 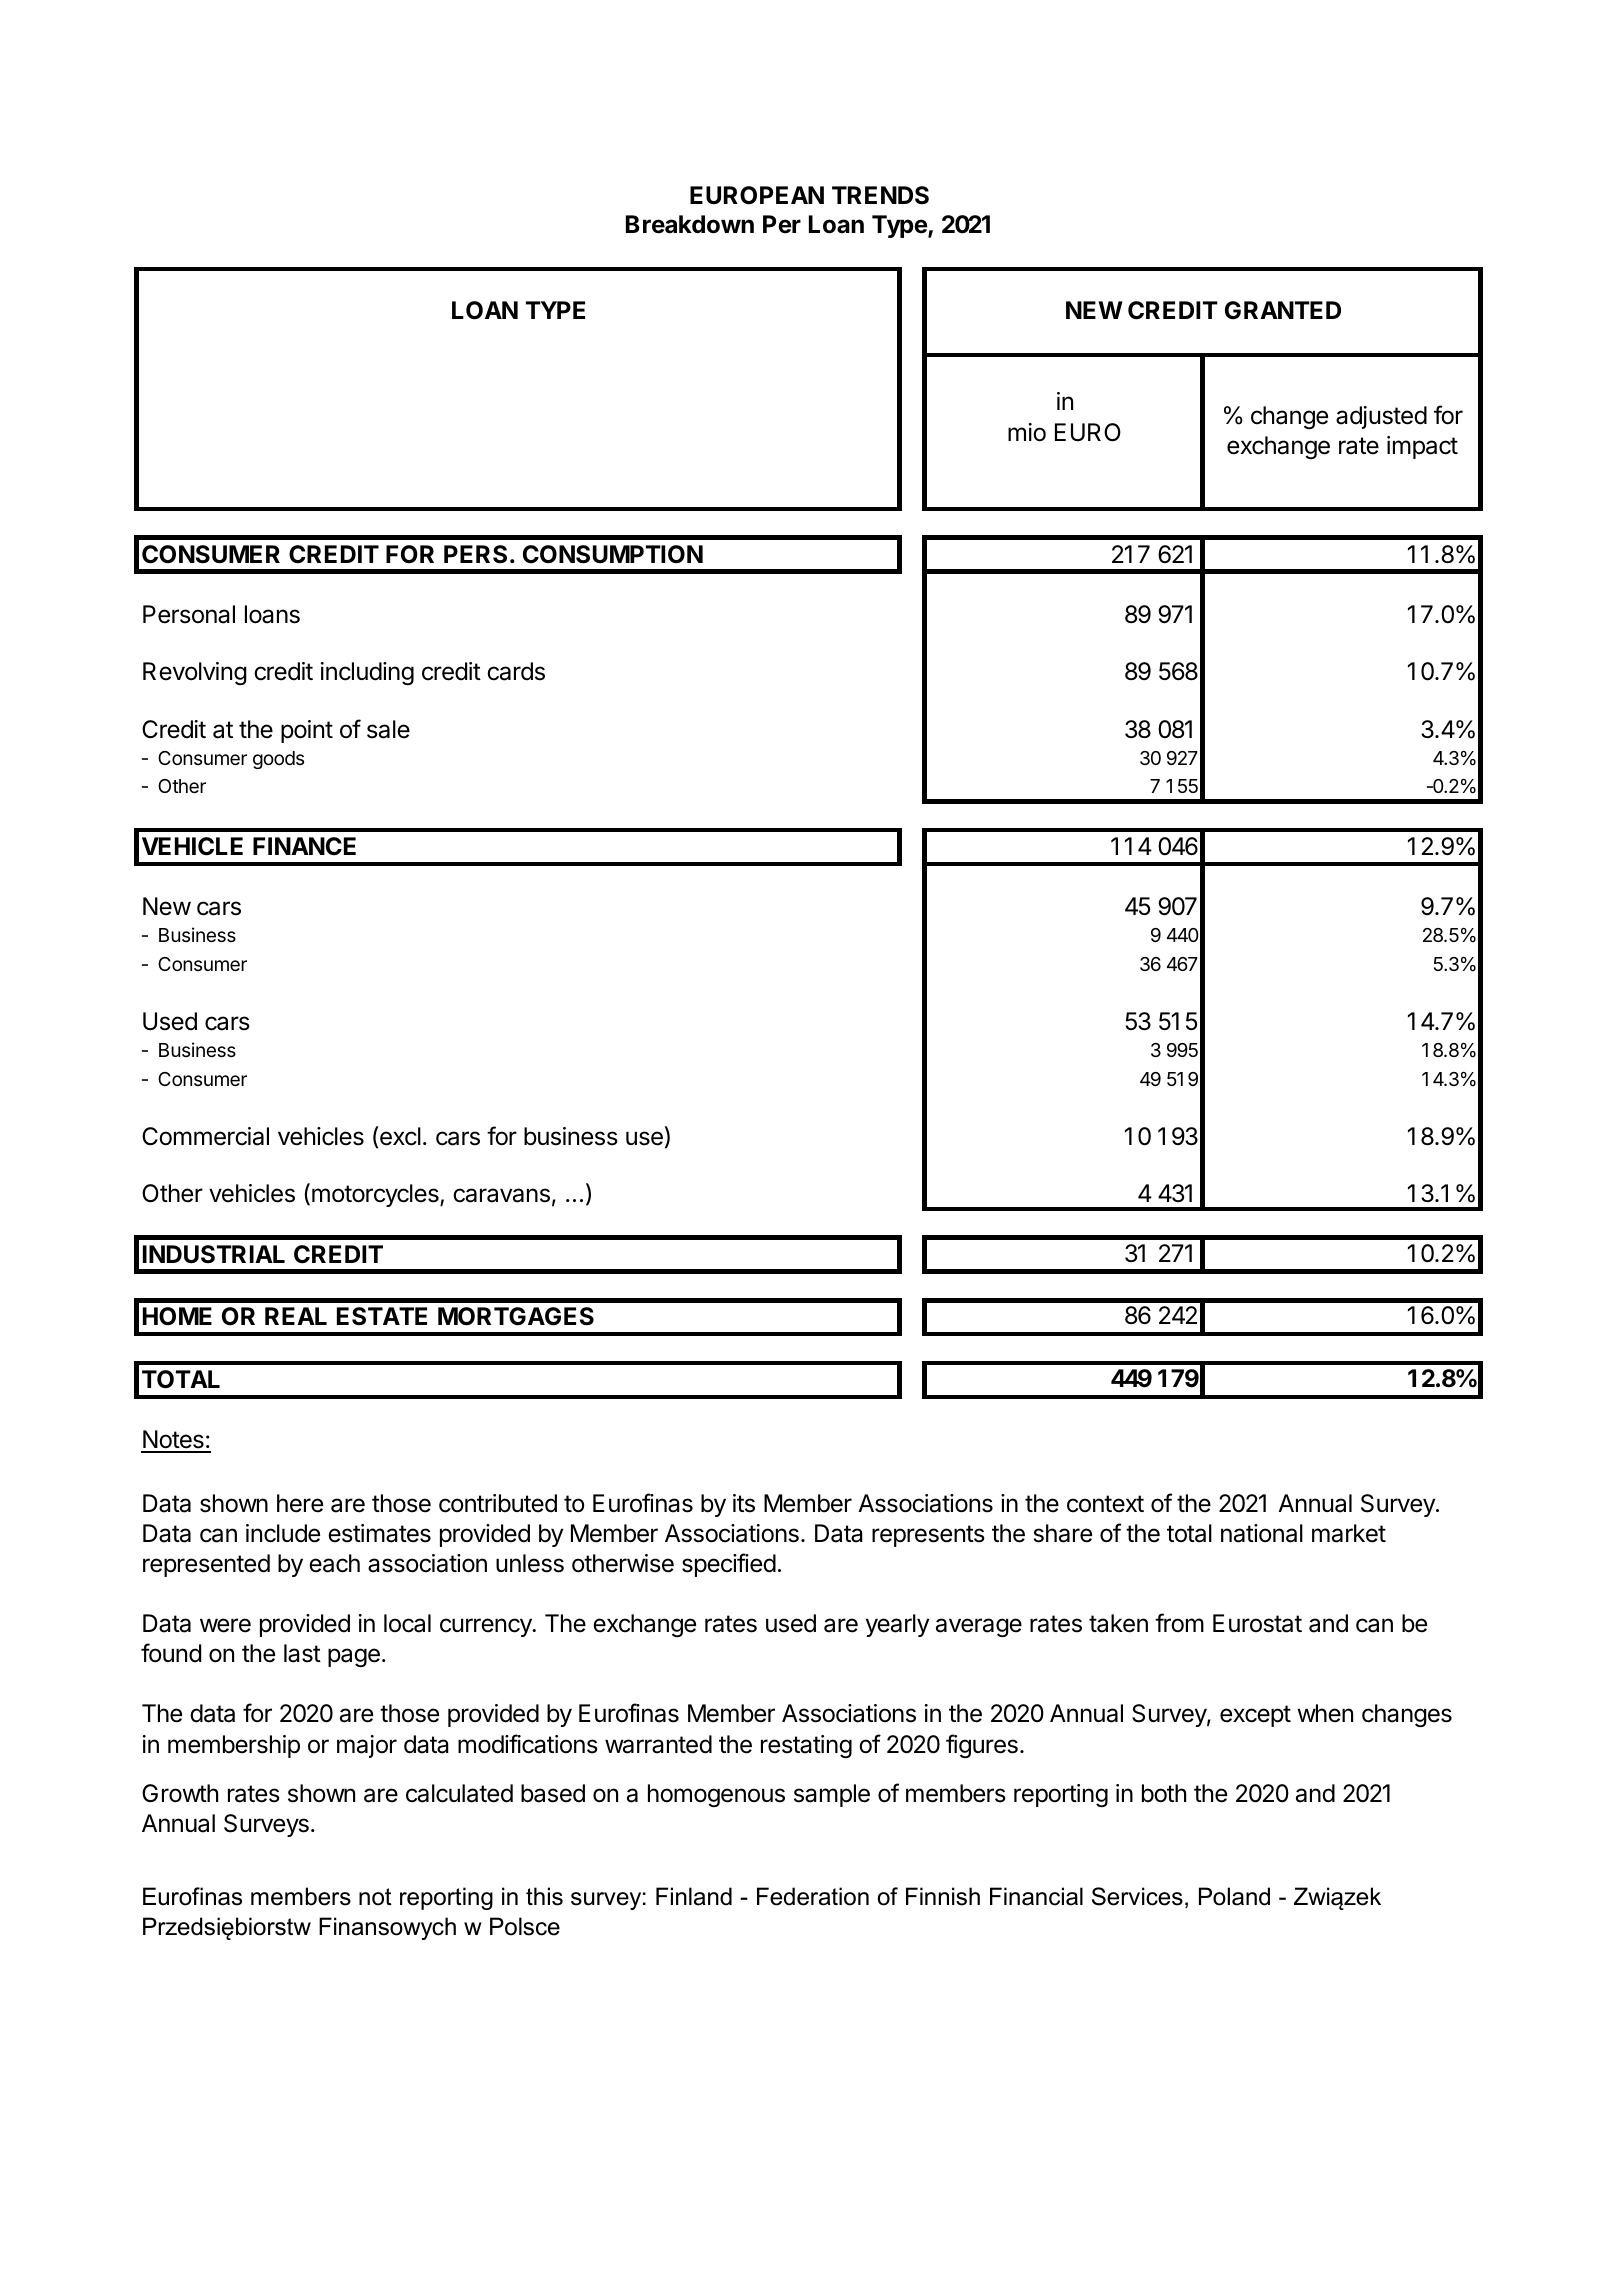 What do you see at coordinates (1283, 310) in the screenshot?
I see `GRANTED` at bounding box center [1283, 310].
